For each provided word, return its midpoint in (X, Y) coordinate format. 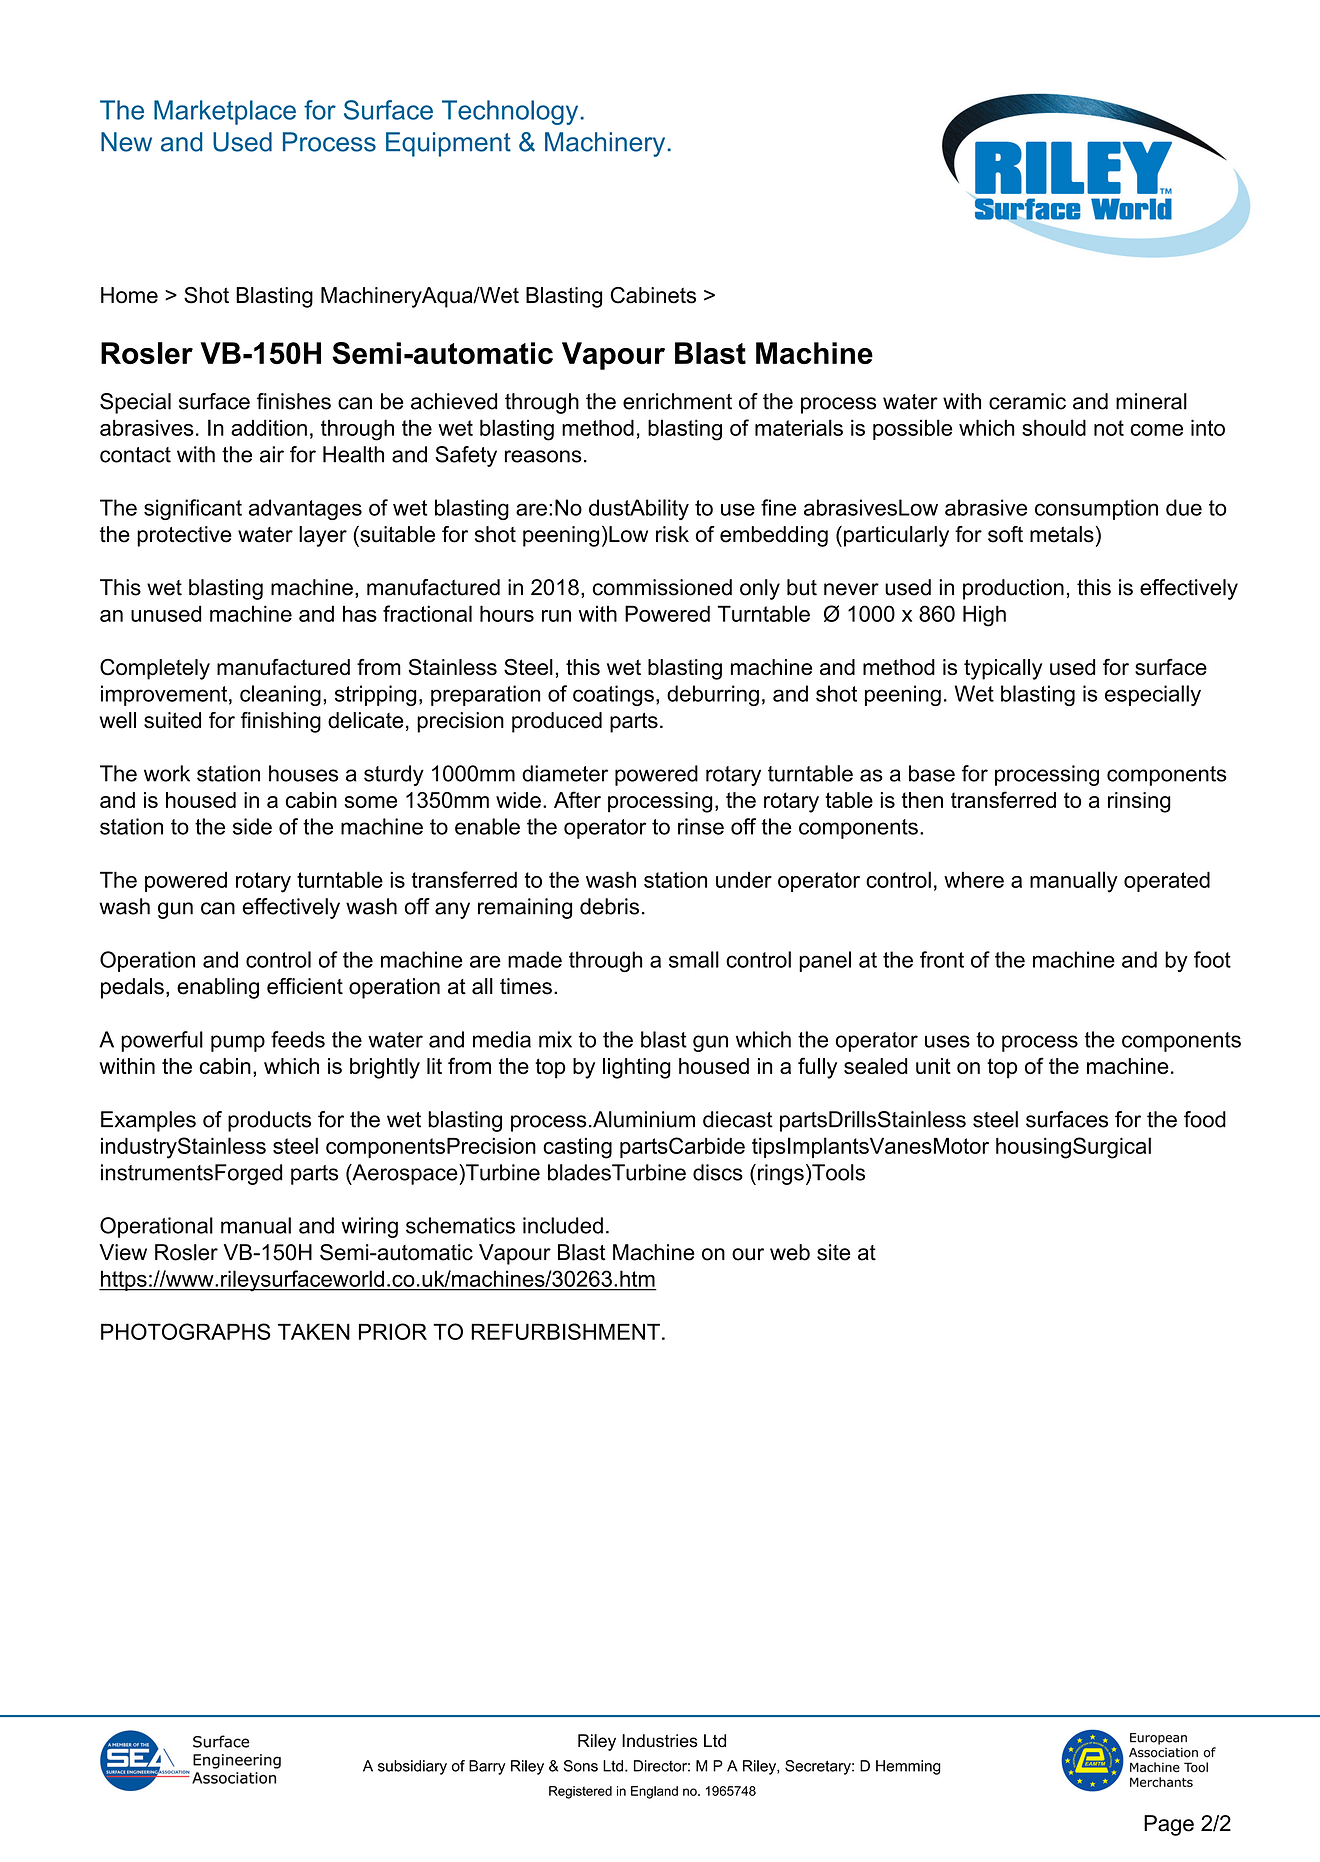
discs (718, 1172)
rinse (701, 826)
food (1205, 1119)
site (833, 1252)
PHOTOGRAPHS (186, 1331)
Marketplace (225, 112)
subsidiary (412, 1767)
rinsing (1139, 802)
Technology (510, 112)
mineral (1151, 401)
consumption (1096, 509)
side (252, 826)
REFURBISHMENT (565, 1331)
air (272, 454)
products (269, 1121)
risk (672, 534)
